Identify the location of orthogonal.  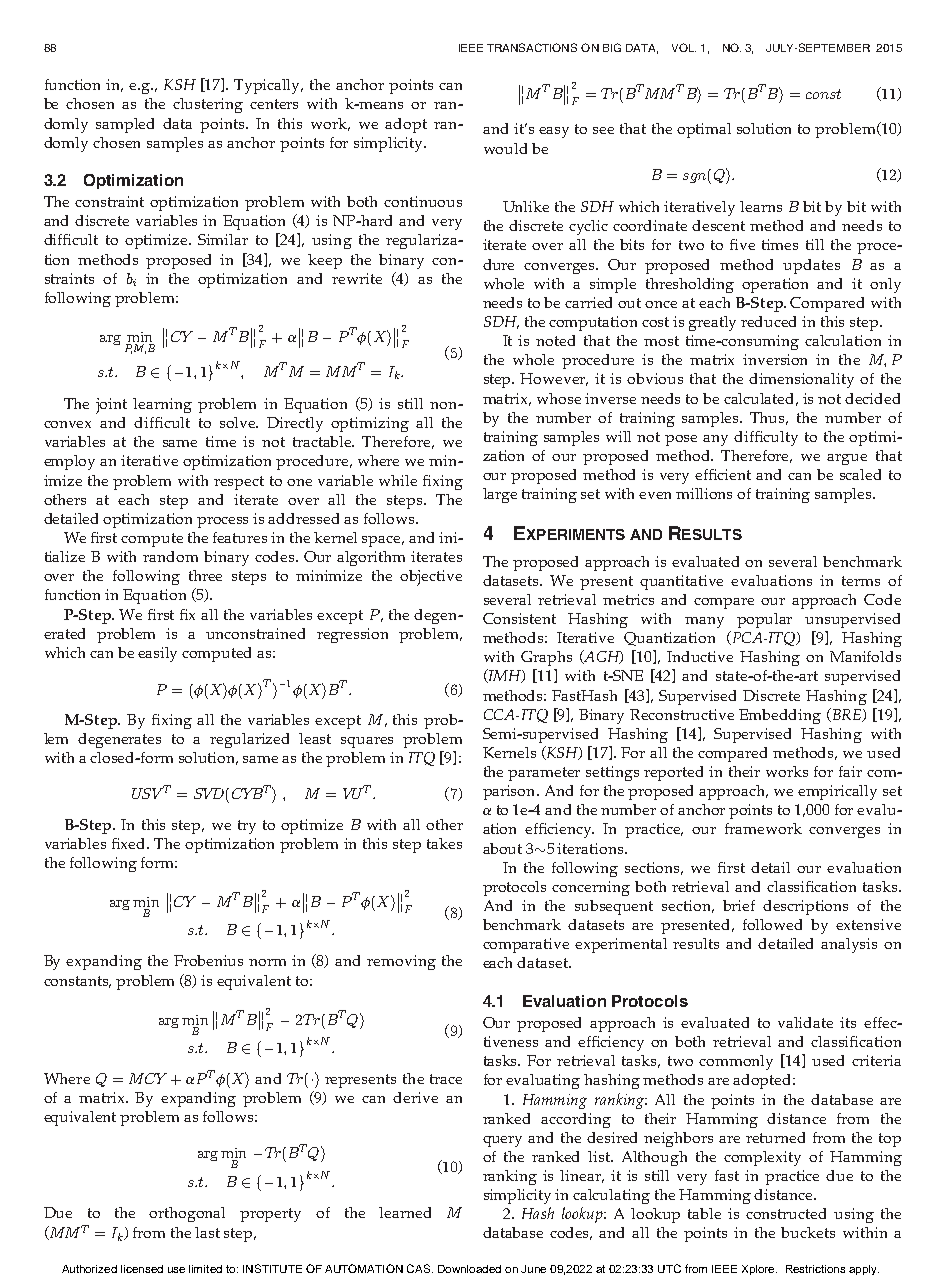
(187, 1214).
